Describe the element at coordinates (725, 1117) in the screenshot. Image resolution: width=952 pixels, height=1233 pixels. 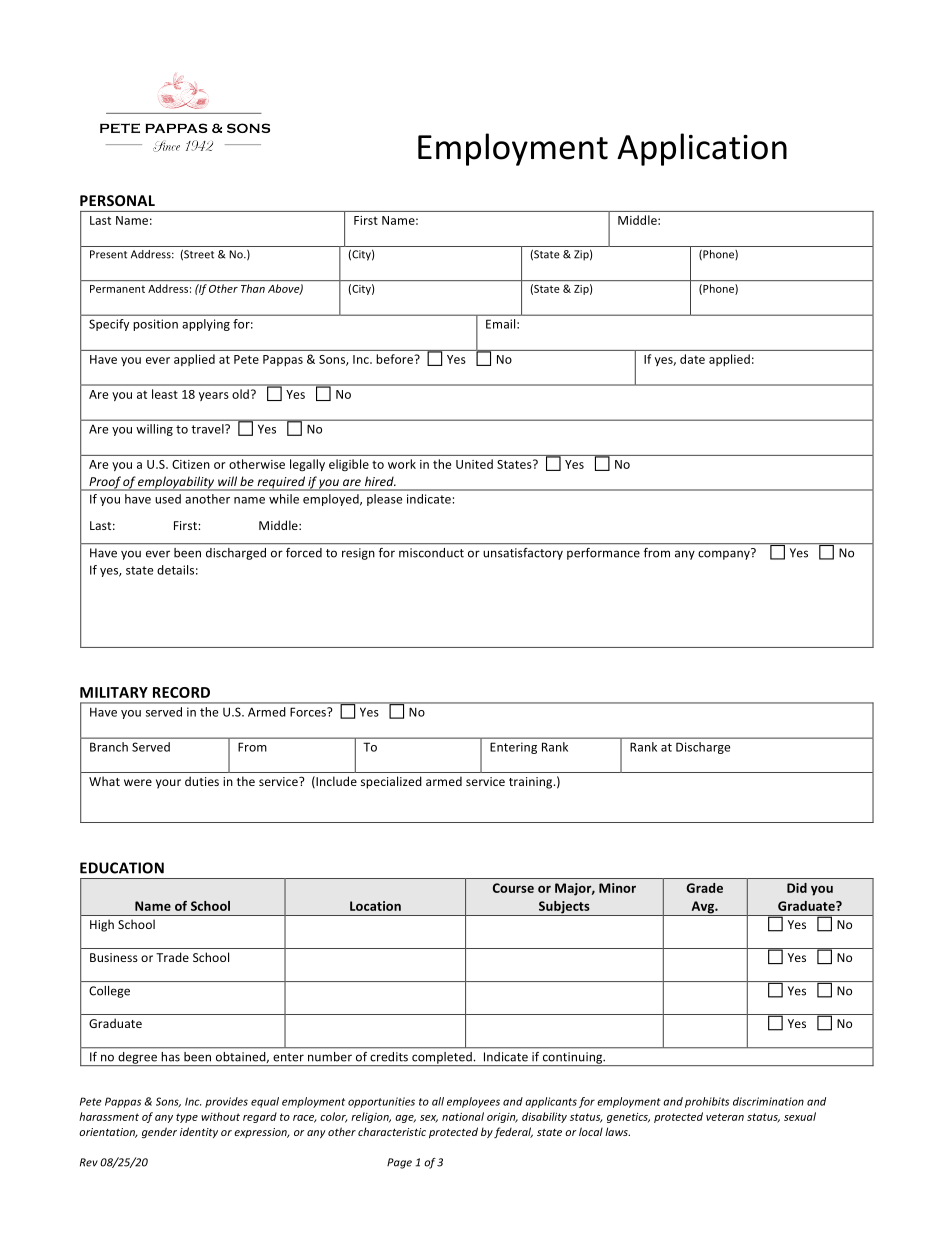
I see `veteran` at that location.
